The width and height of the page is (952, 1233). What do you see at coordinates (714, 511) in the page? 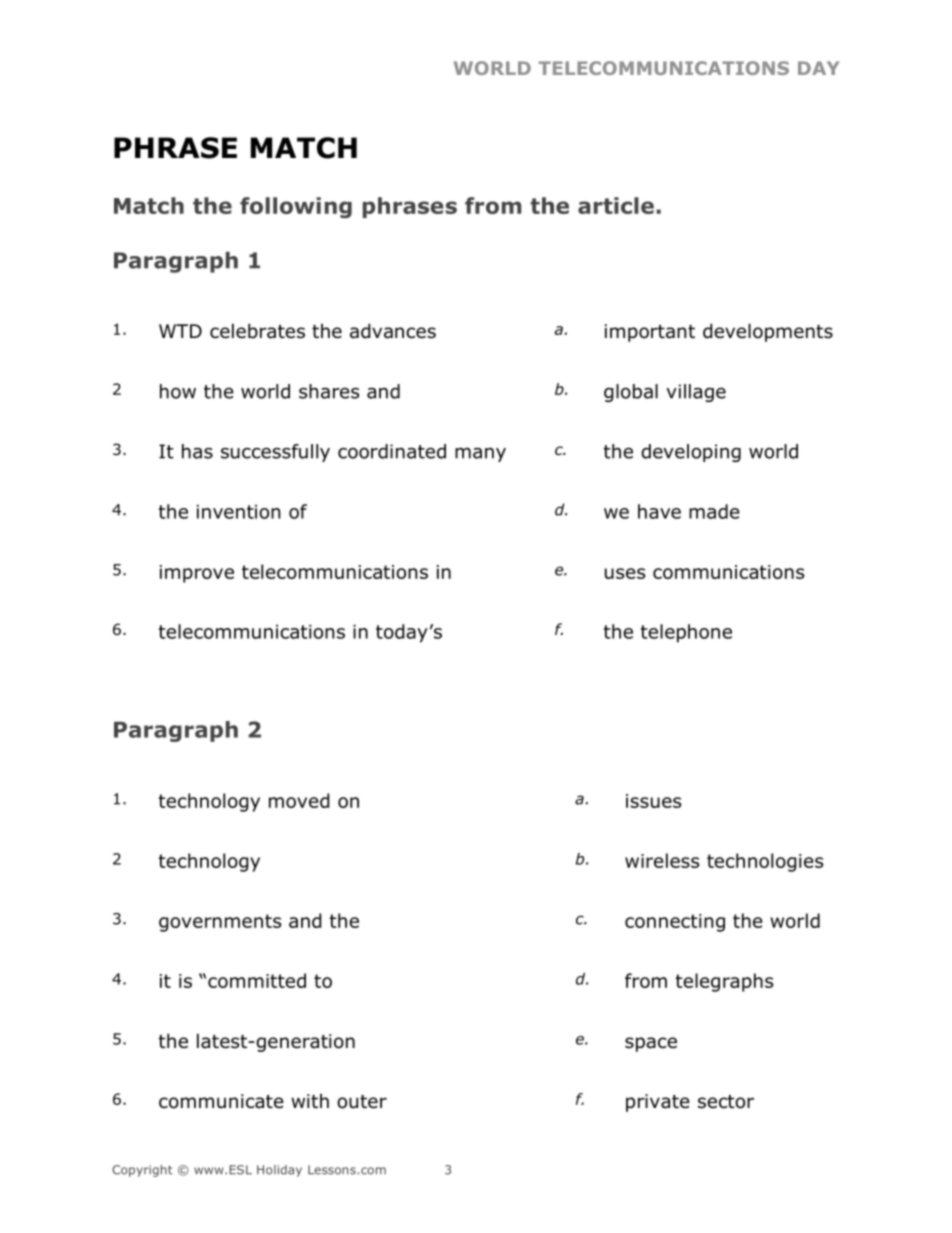
I see `made` at bounding box center [714, 511].
